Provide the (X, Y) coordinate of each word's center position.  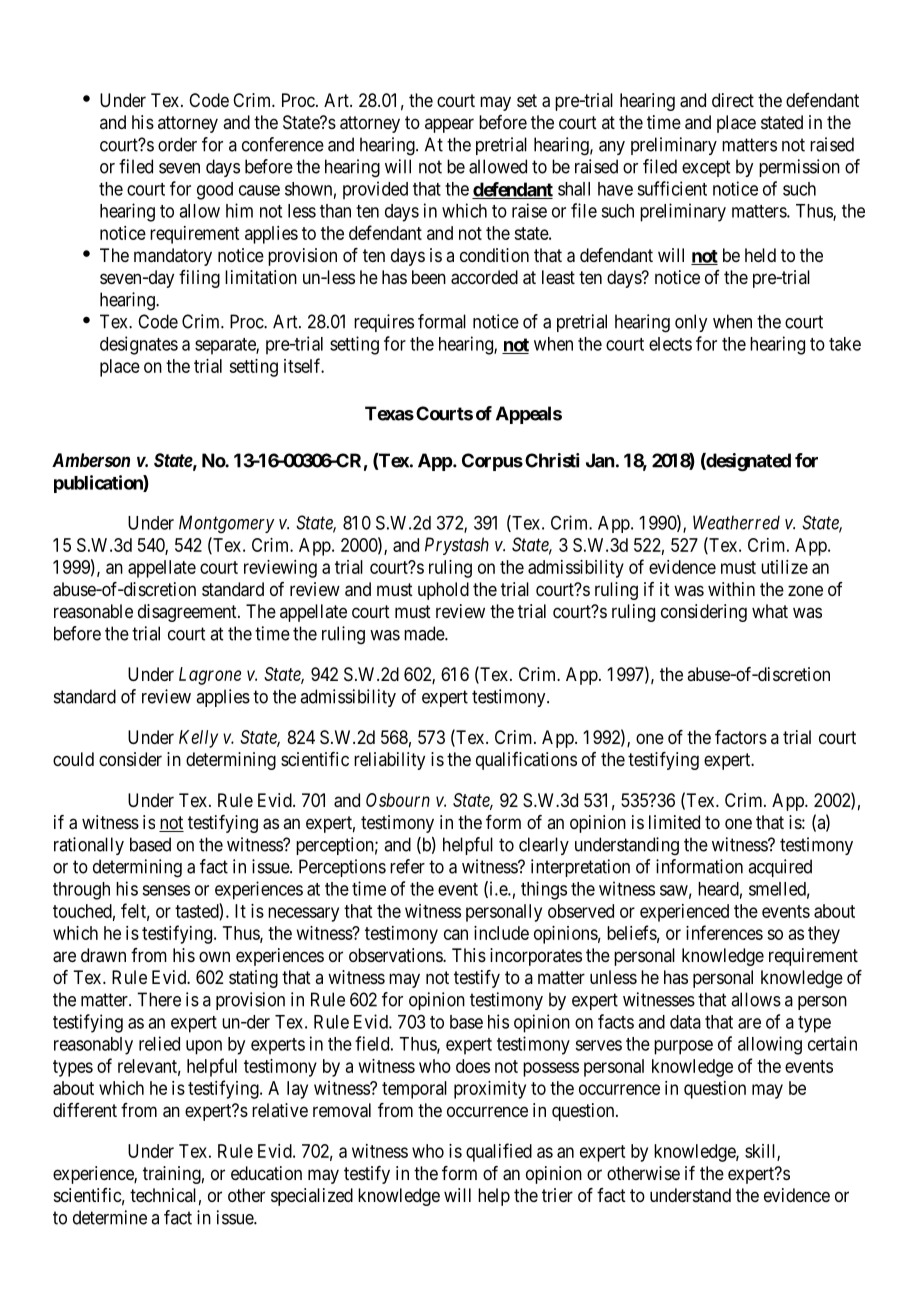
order (177, 144)
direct (733, 100)
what (770, 611)
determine (110, 1217)
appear (449, 125)
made (425, 633)
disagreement (188, 613)
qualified (499, 1152)
